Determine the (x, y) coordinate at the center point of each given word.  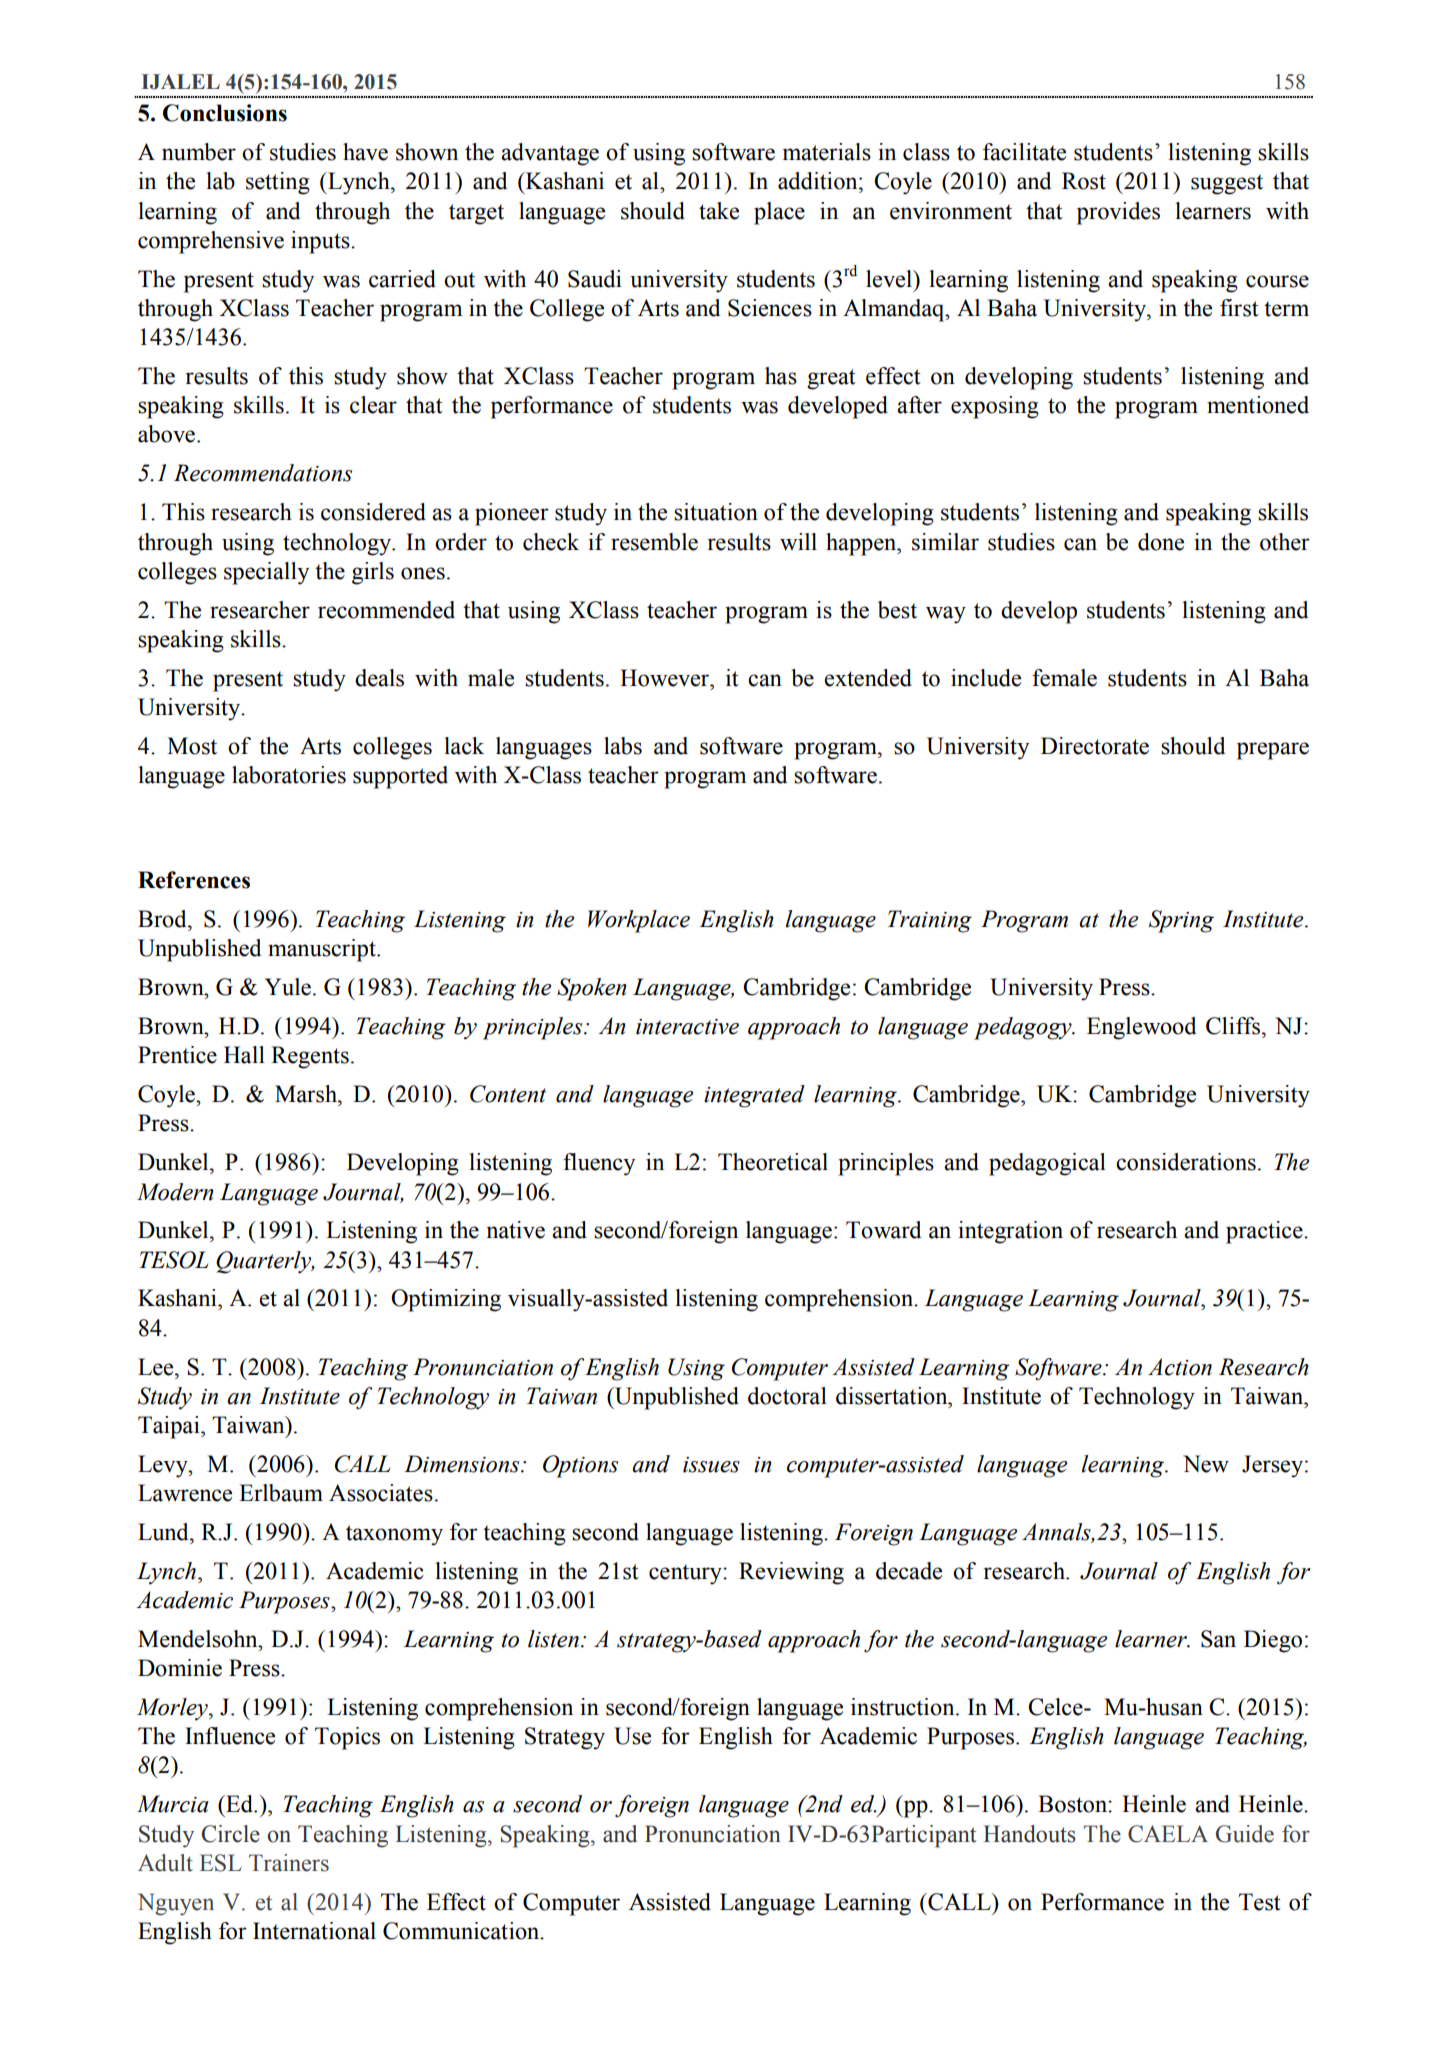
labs (623, 746)
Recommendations (263, 473)
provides (1118, 213)
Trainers (289, 1863)
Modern (175, 1192)
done (1161, 542)
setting (278, 183)
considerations (1186, 1162)
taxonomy (394, 1535)
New (1206, 1464)
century (686, 1574)
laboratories (289, 775)
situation (716, 512)
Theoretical (773, 1162)
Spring (1181, 921)
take (719, 211)
